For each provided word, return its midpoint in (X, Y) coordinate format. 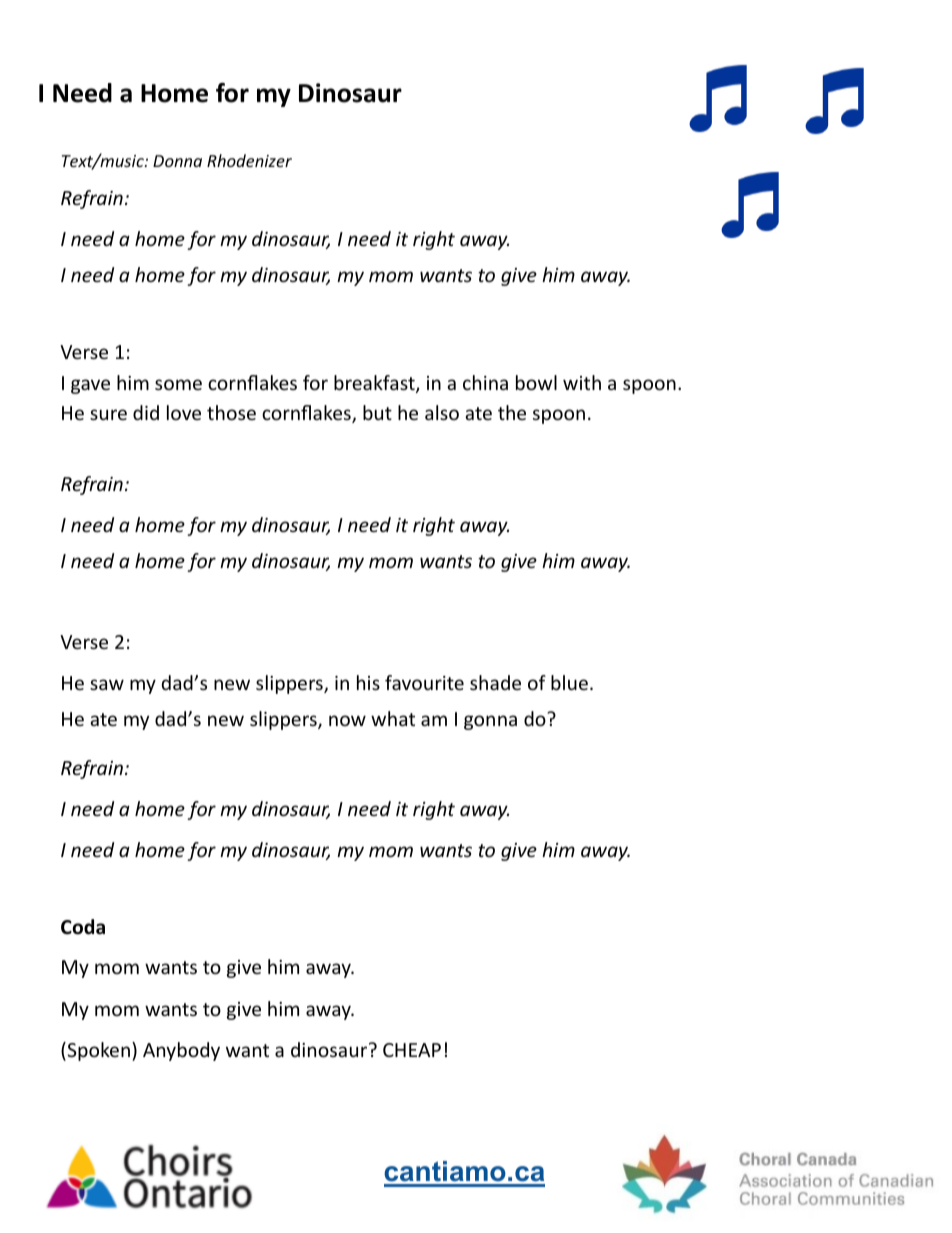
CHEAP (412, 1050)
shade (495, 682)
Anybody (181, 1051)
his (368, 682)
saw (107, 684)
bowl (536, 382)
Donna (177, 161)
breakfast (375, 384)
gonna (490, 722)
